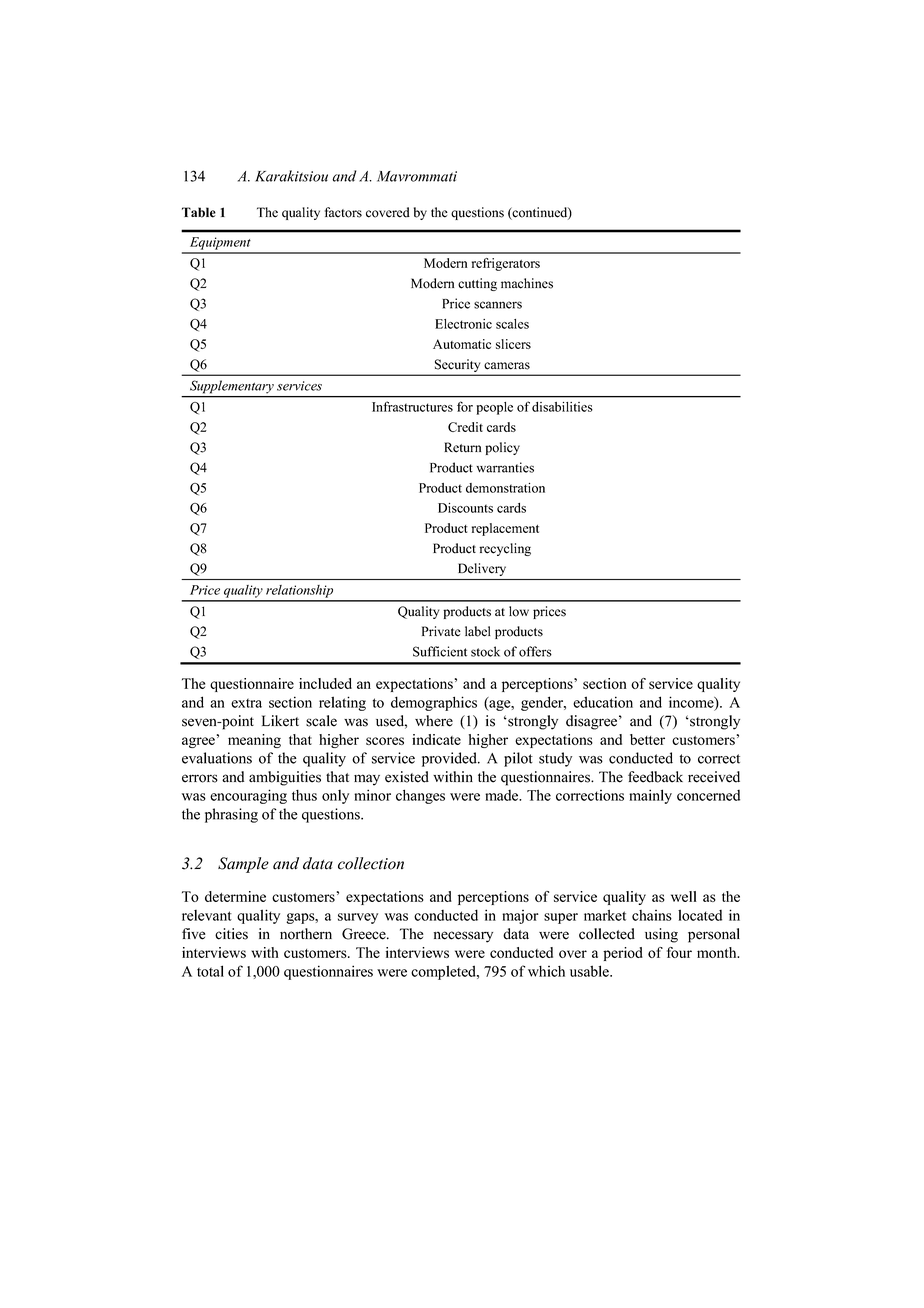 This screenshot has height=1308, width=924. Describe the element at coordinates (231, 934) in the screenshot. I see `cities` at that location.
